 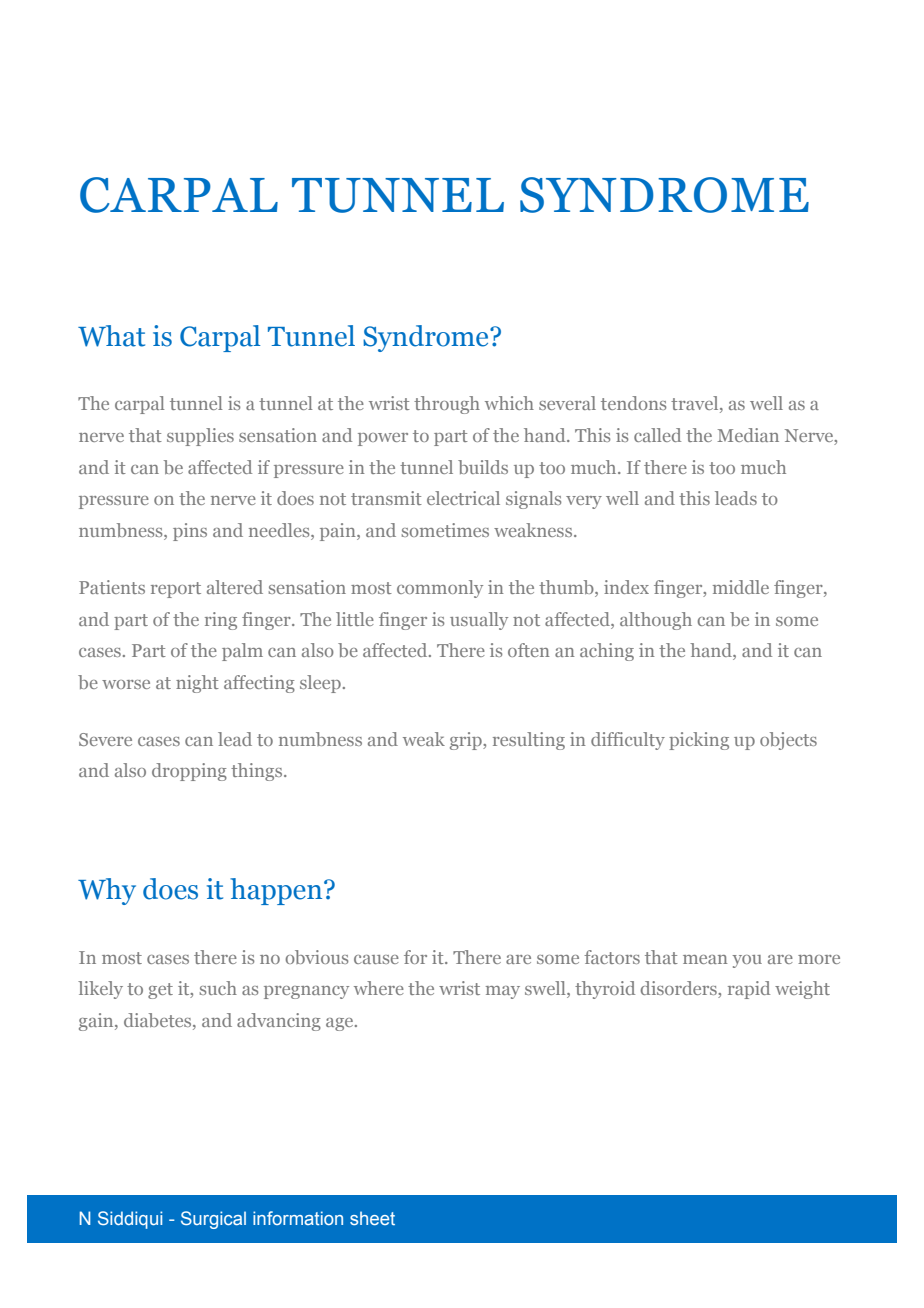 What do you see at coordinates (447, 405) in the screenshot?
I see `through` at bounding box center [447, 405].
